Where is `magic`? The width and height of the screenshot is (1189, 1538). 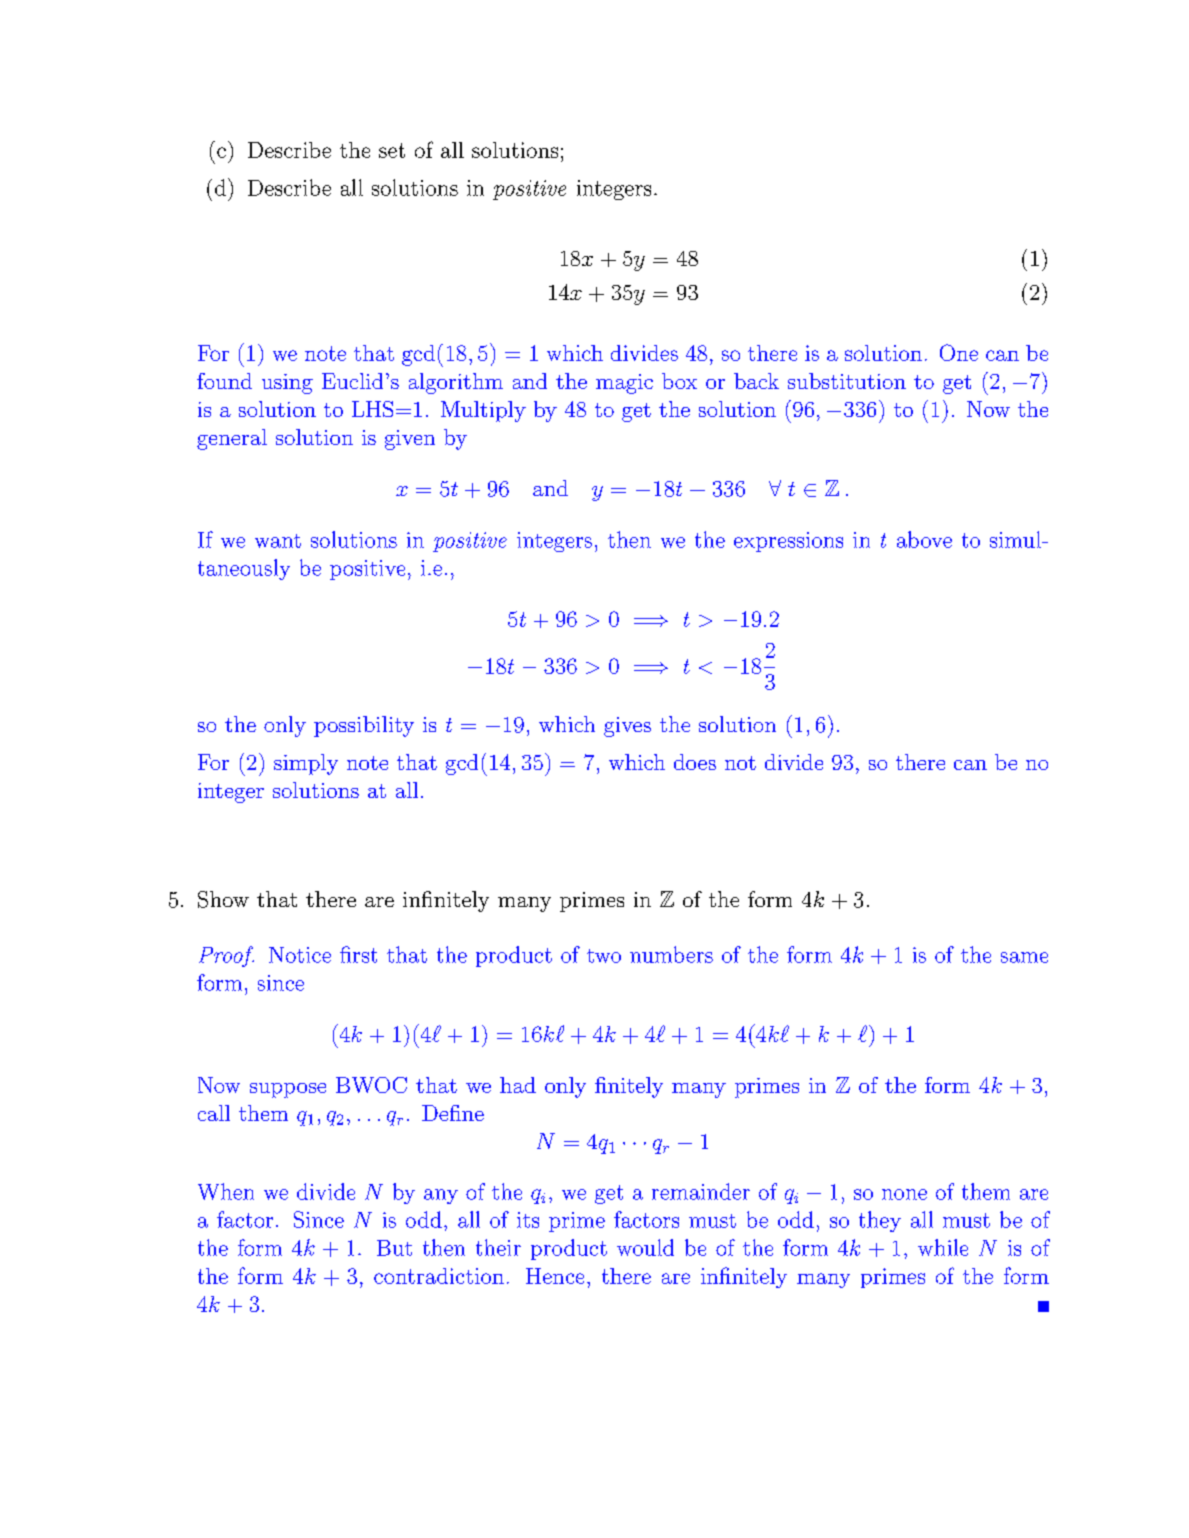 magic is located at coordinates (624, 384).
